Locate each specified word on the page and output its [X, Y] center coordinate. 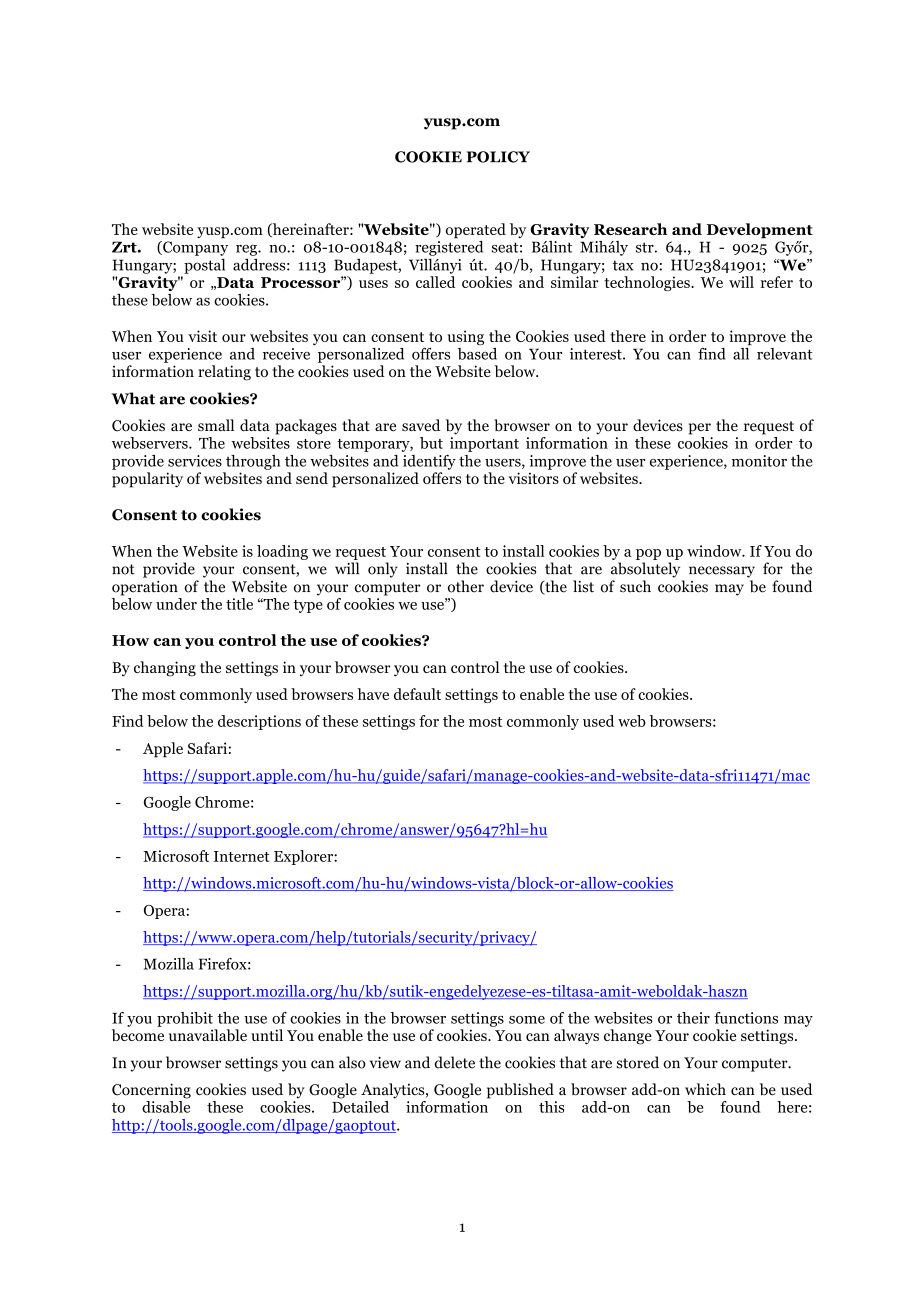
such [635, 586]
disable [166, 1105]
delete [454, 1062]
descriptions [259, 722]
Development [760, 230]
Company [194, 248]
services [195, 461]
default [417, 694]
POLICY [498, 157]
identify [429, 462]
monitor [759, 461]
